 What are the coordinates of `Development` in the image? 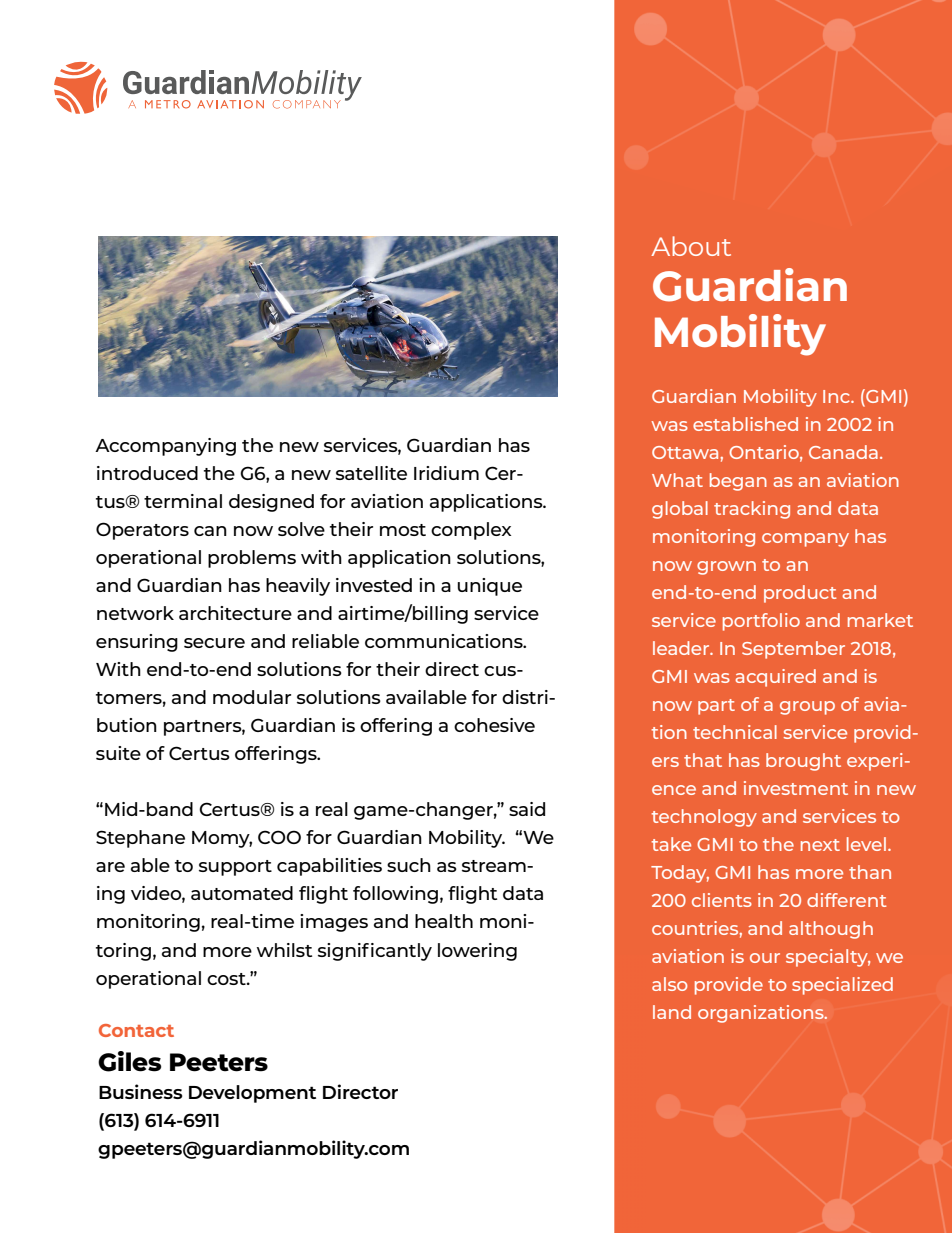 It's located at (252, 1094).
